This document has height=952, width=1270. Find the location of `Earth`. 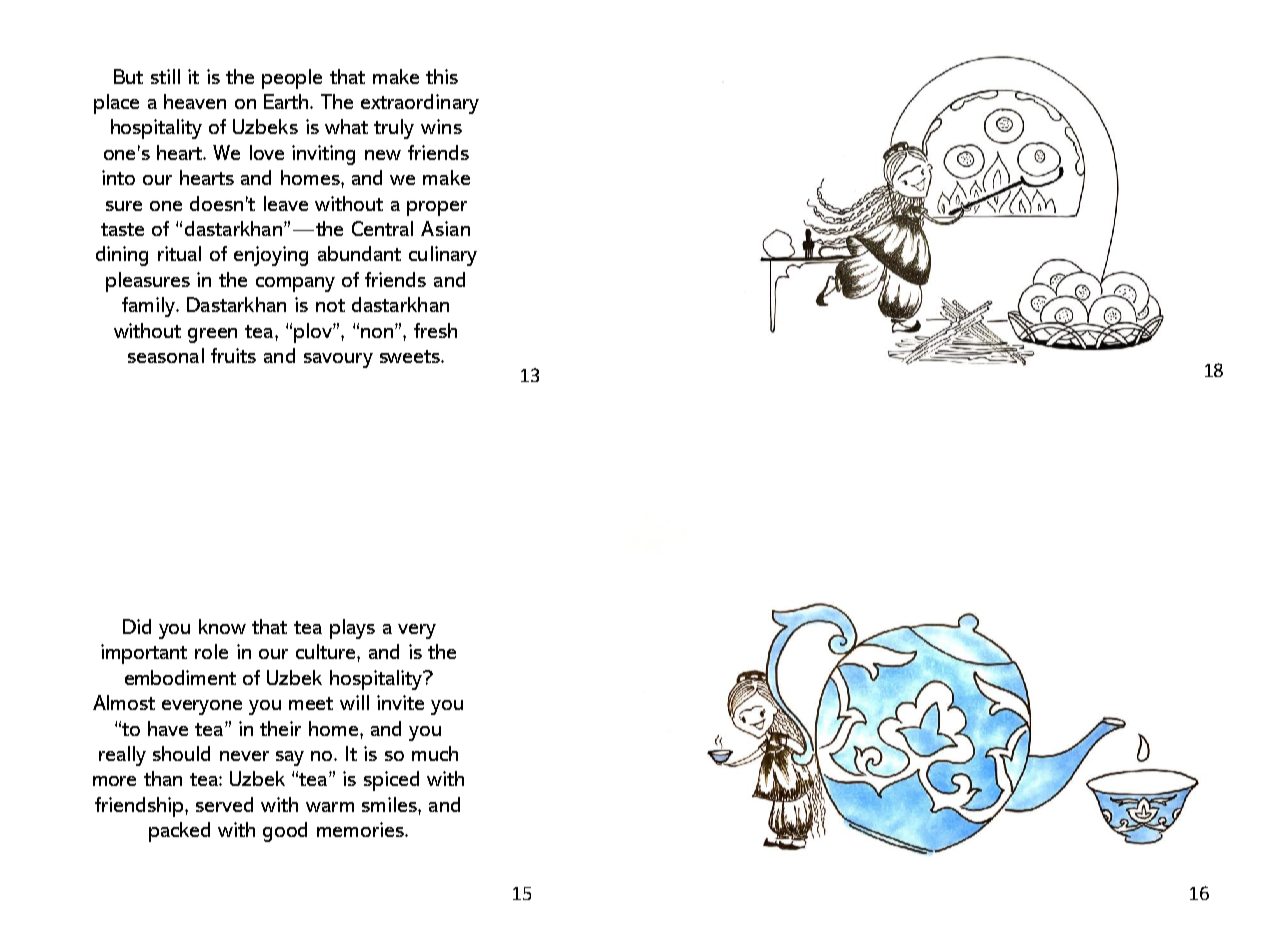

Earth is located at coordinates (287, 101).
